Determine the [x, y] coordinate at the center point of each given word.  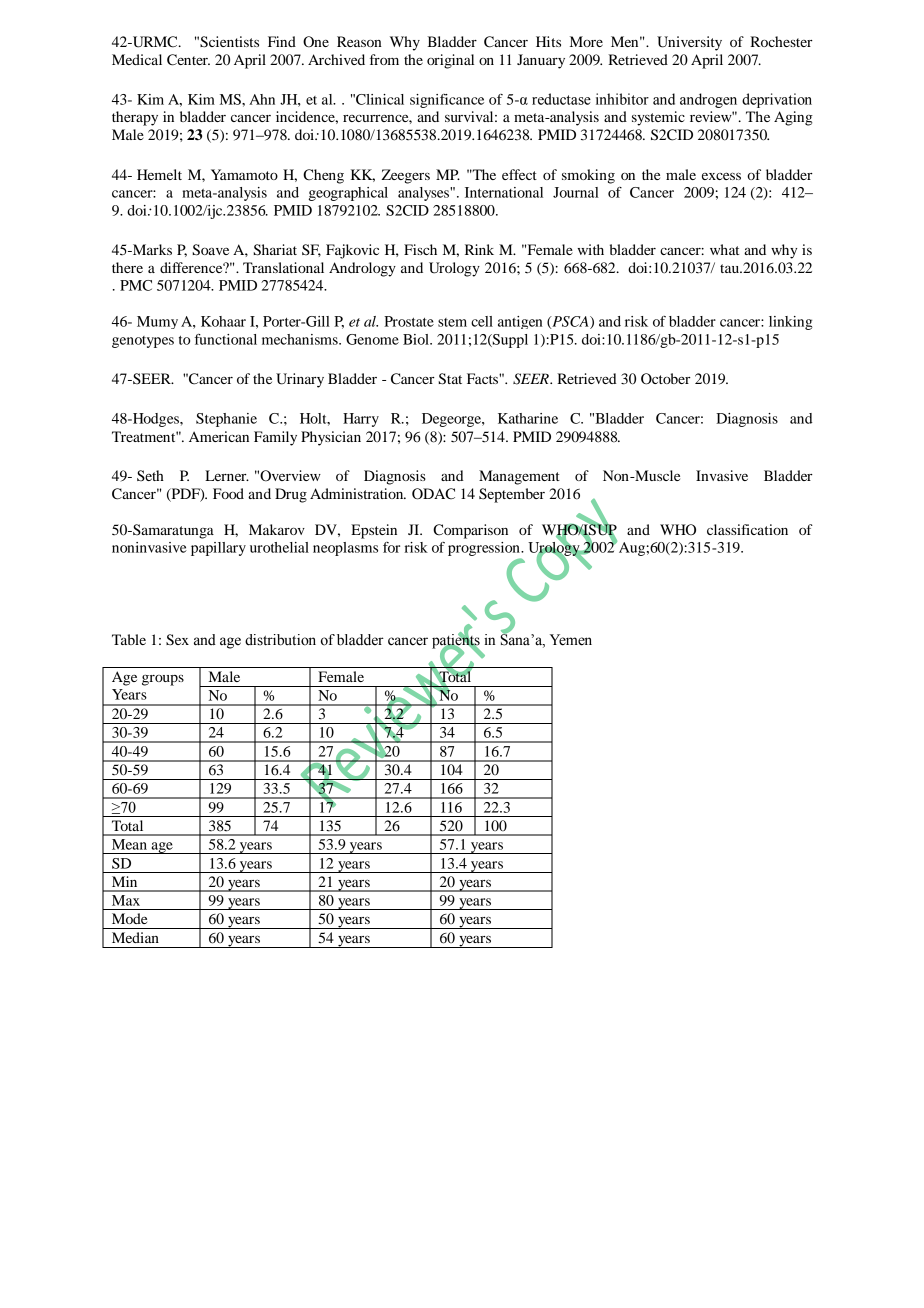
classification [747, 529]
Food [228, 493]
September [512, 495]
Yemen [571, 640]
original [450, 61]
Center [188, 60]
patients [456, 641]
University [689, 43]
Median [135, 937]
